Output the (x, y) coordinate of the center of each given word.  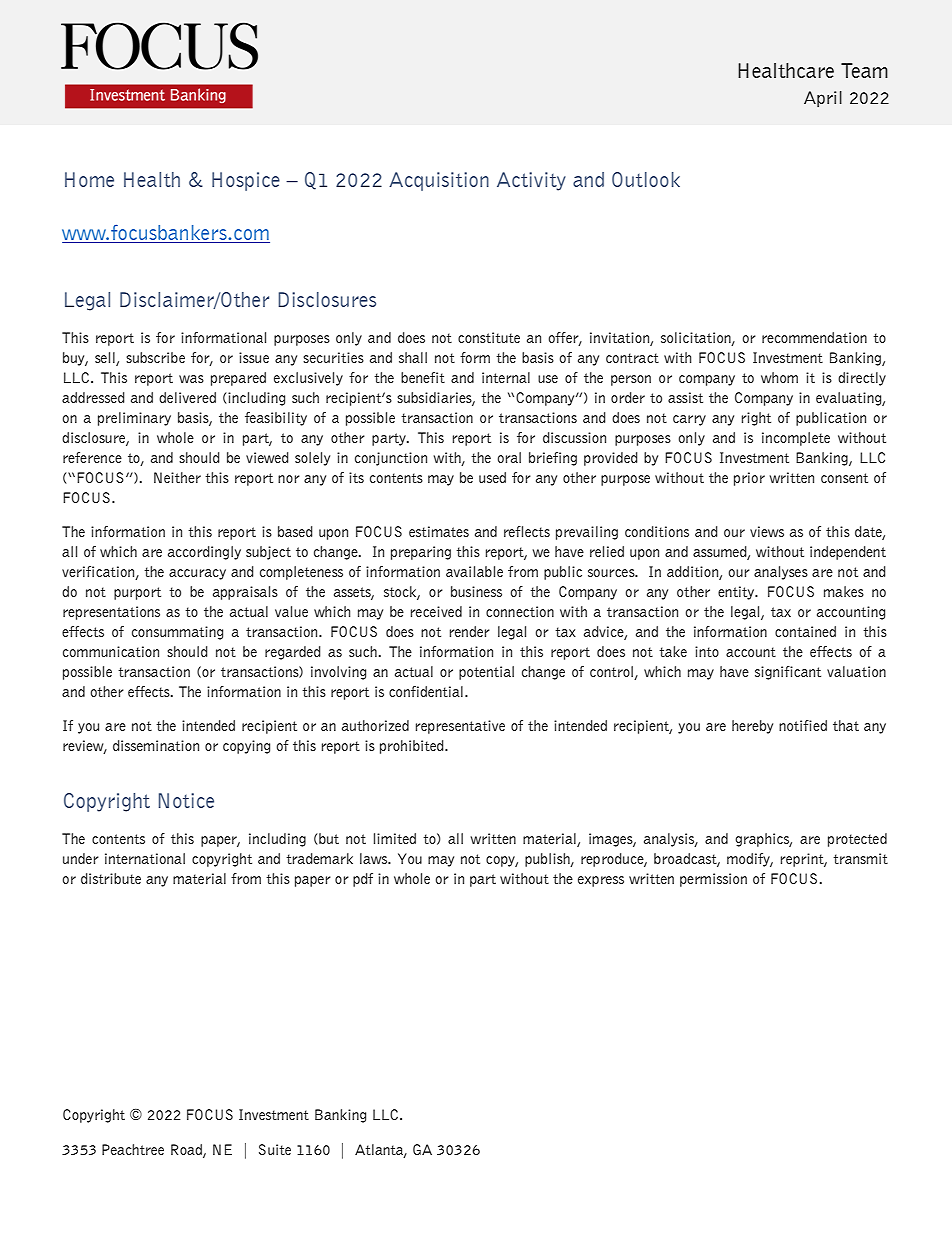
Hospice (246, 181)
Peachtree (133, 1149)
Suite (275, 1149)
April (823, 99)
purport (137, 593)
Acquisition (439, 181)
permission (713, 880)
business (476, 591)
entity (737, 593)
